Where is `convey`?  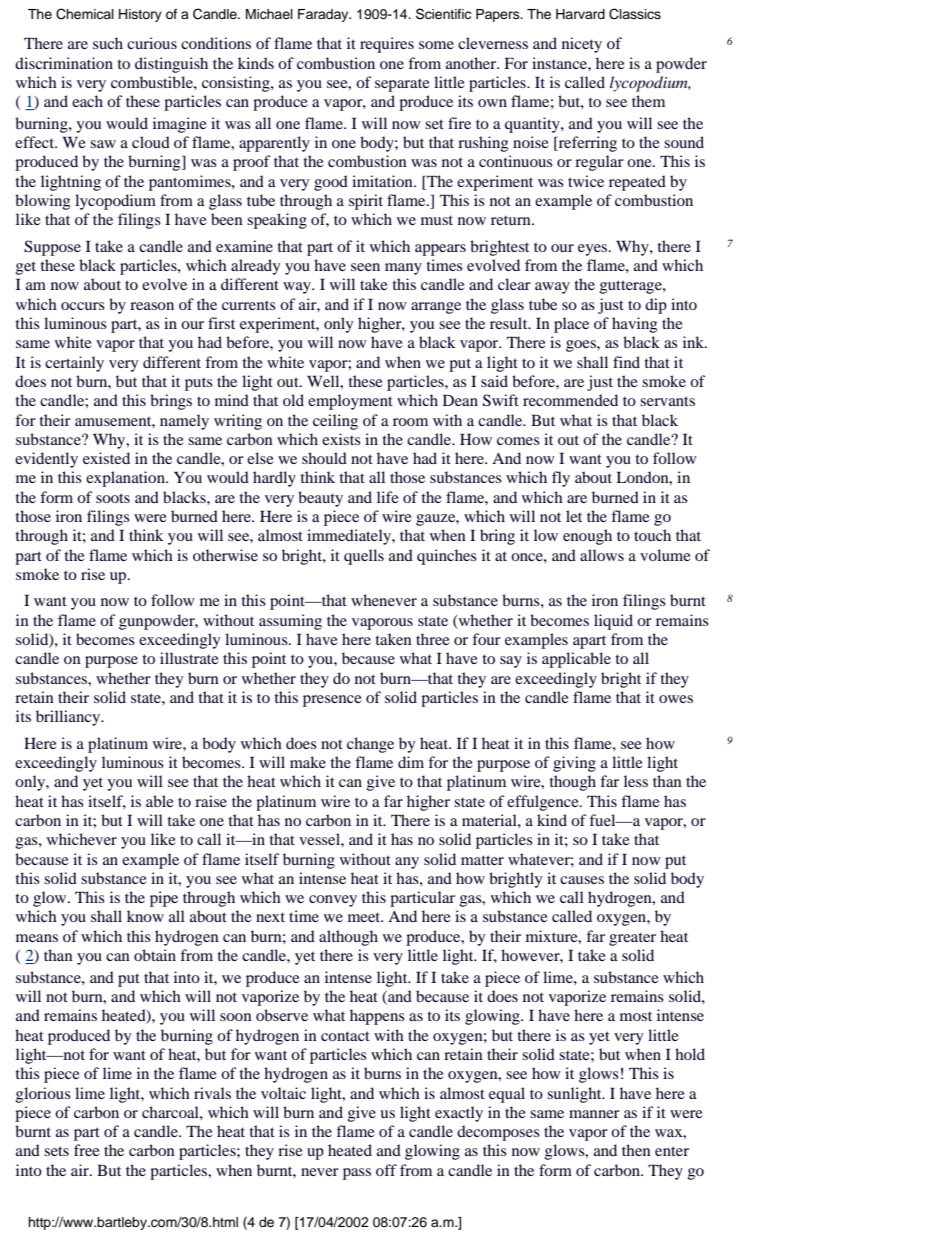
convey is located at coordinates (333, 901).
